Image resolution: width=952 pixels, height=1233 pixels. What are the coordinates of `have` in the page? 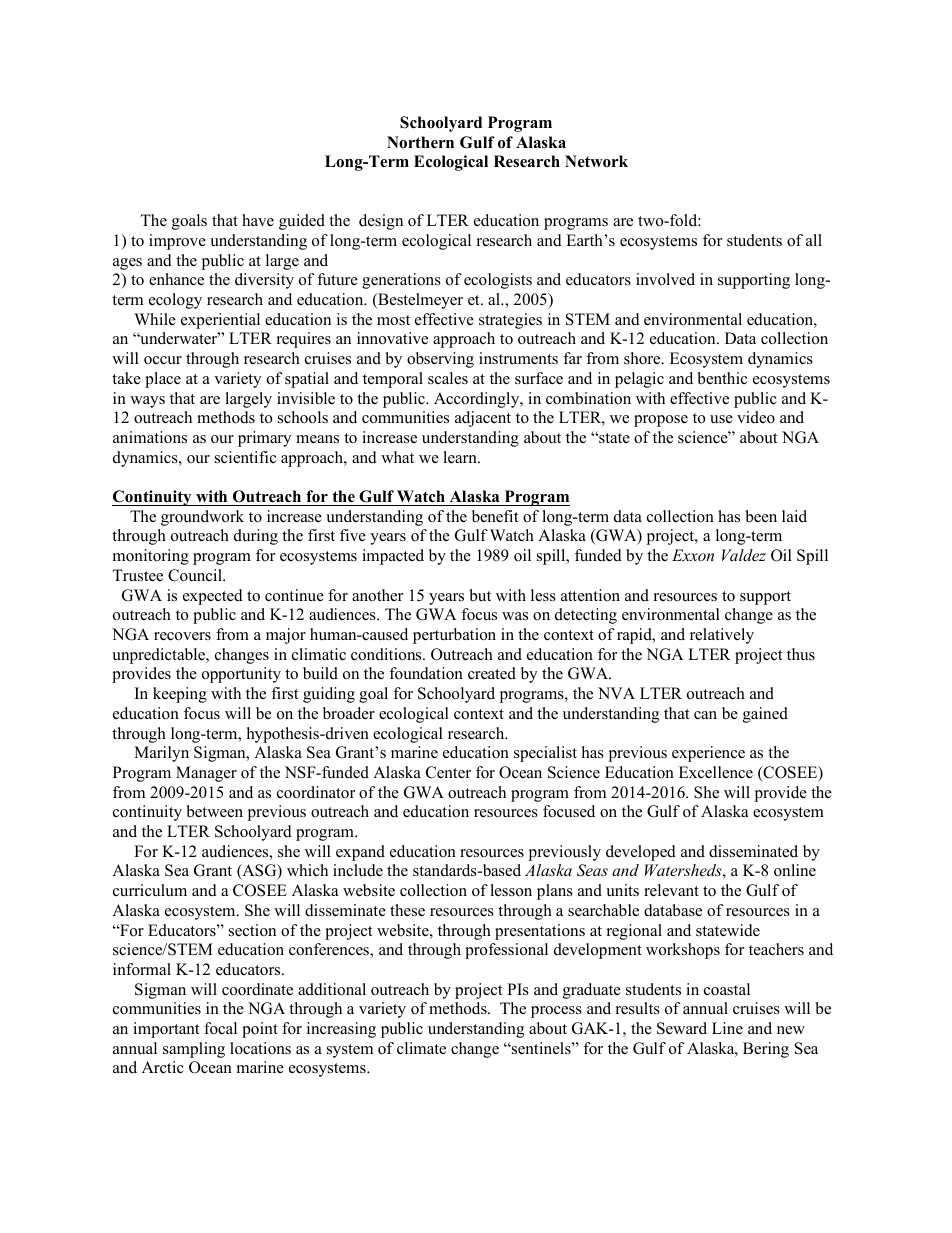 It's located at (258, 220).
